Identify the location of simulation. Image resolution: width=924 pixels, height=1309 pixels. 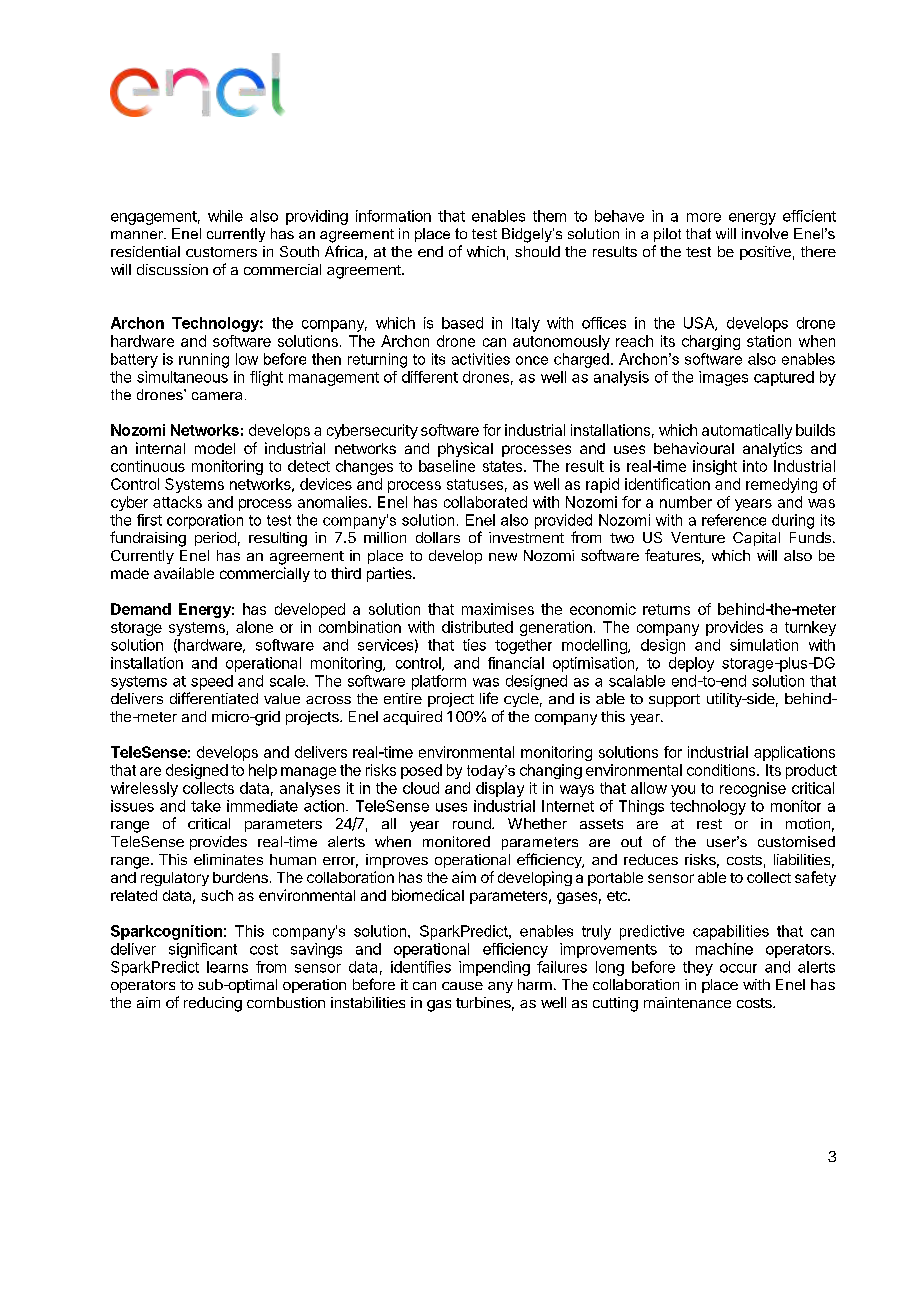
(764, 645).
